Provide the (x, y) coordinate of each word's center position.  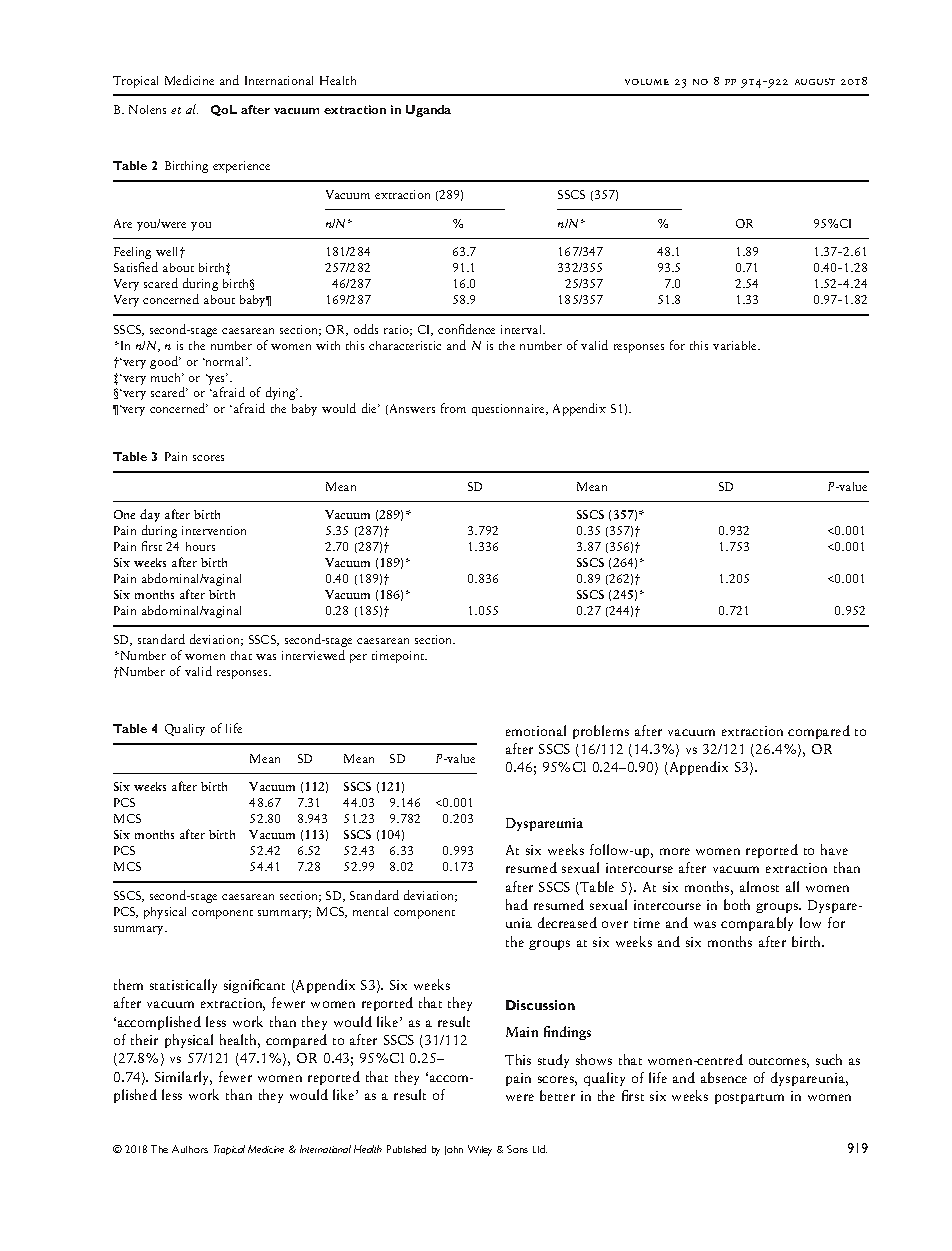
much (167, 377)
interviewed (313, 655)
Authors (190, 1149)
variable (736, 345)
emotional (536, 730)
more (675, 851)
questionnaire (509, 410)
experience (241, 167)
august (815, 81)
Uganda (428, 111)
